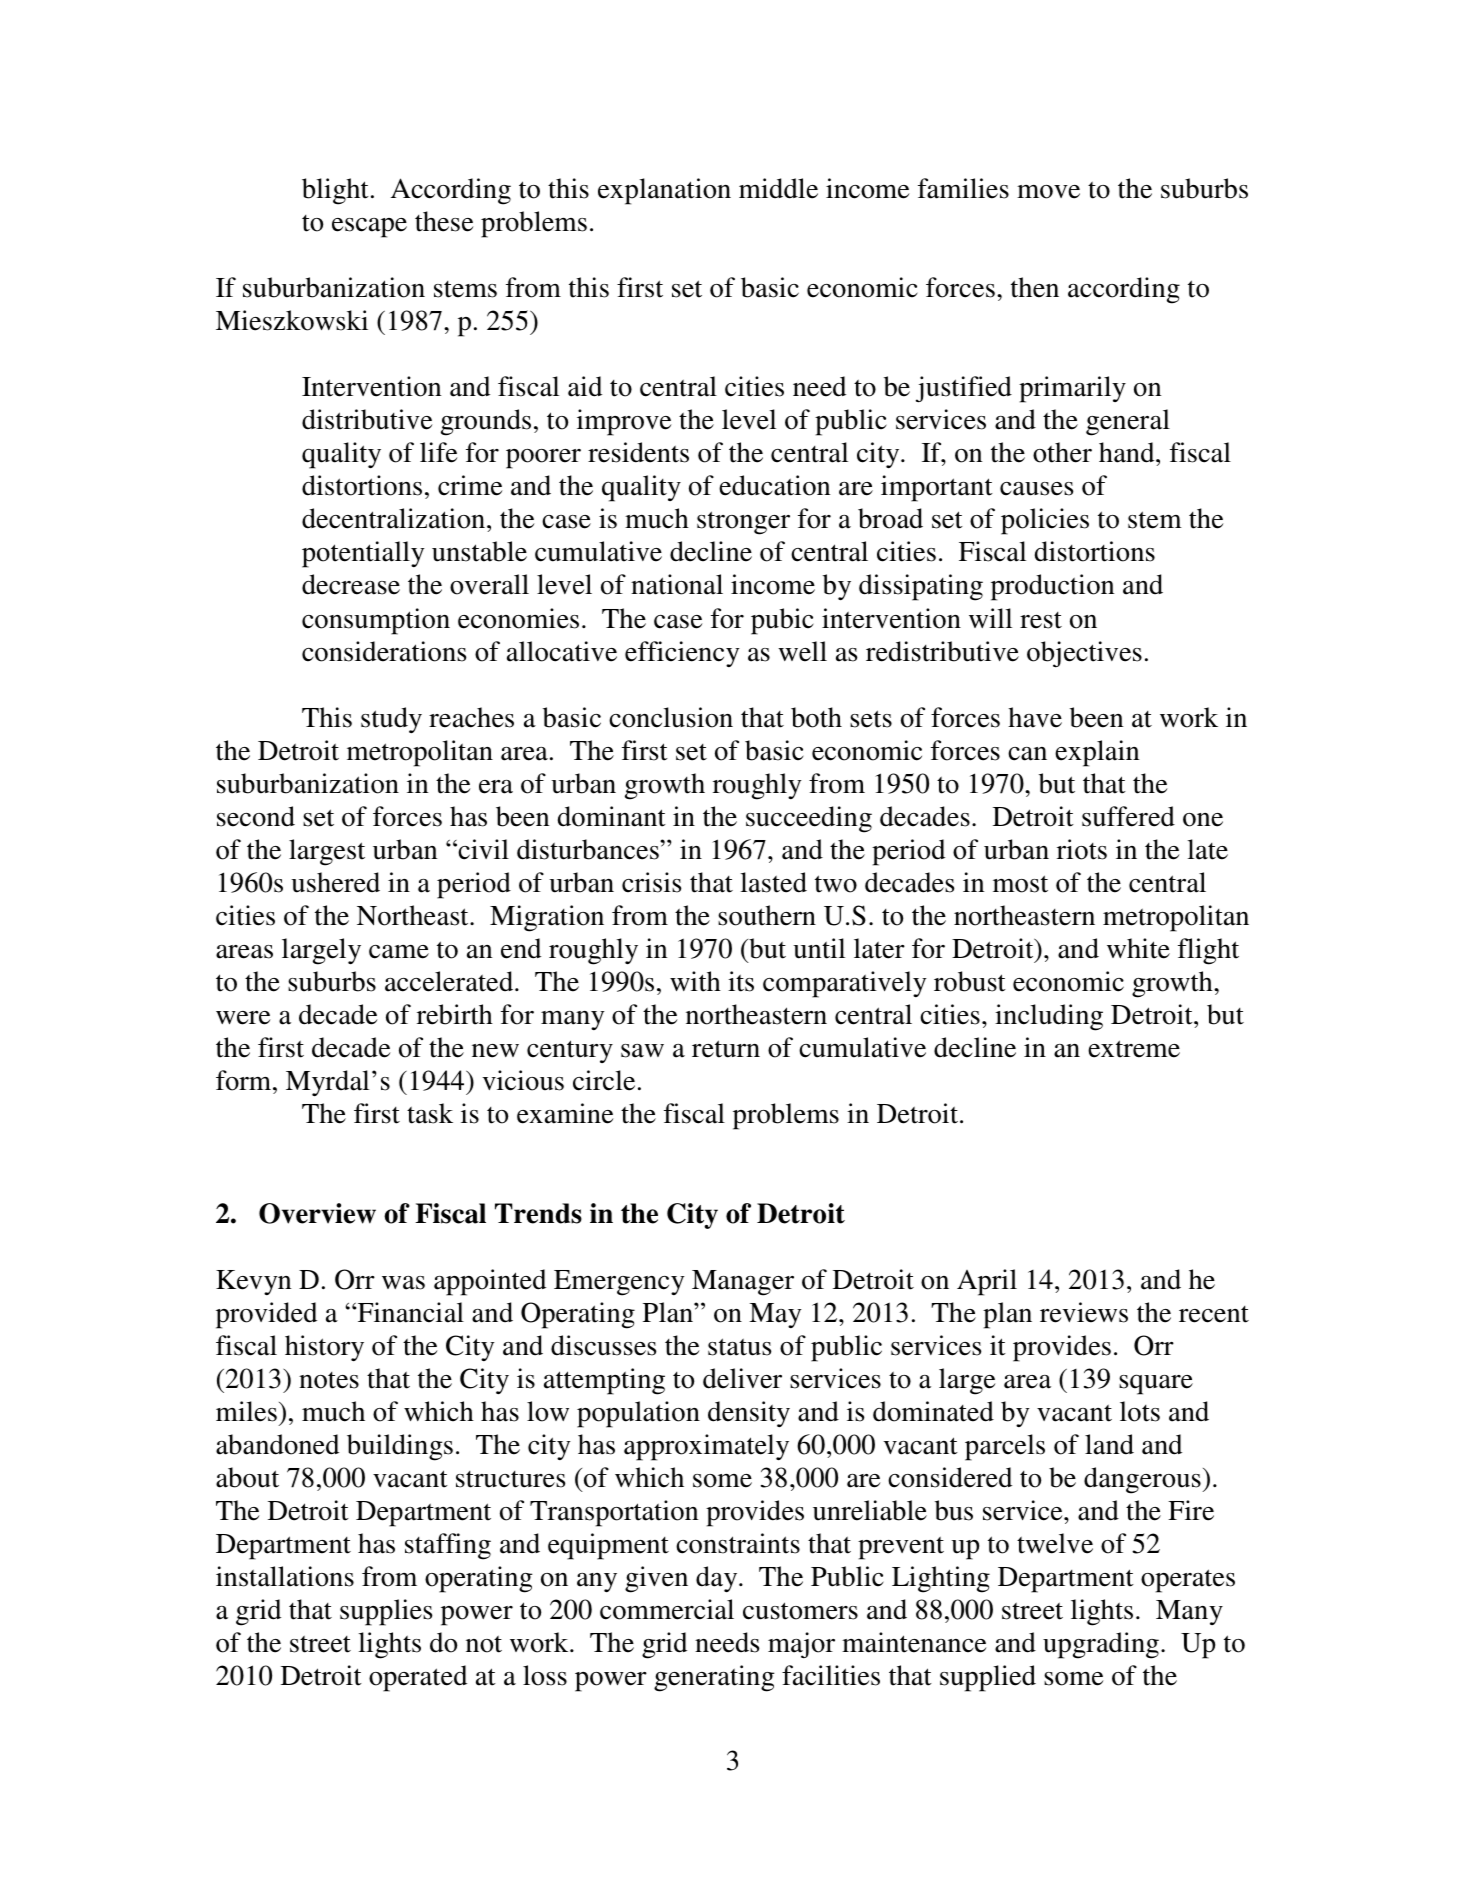  I want to click on move, so click(1048, 192).
